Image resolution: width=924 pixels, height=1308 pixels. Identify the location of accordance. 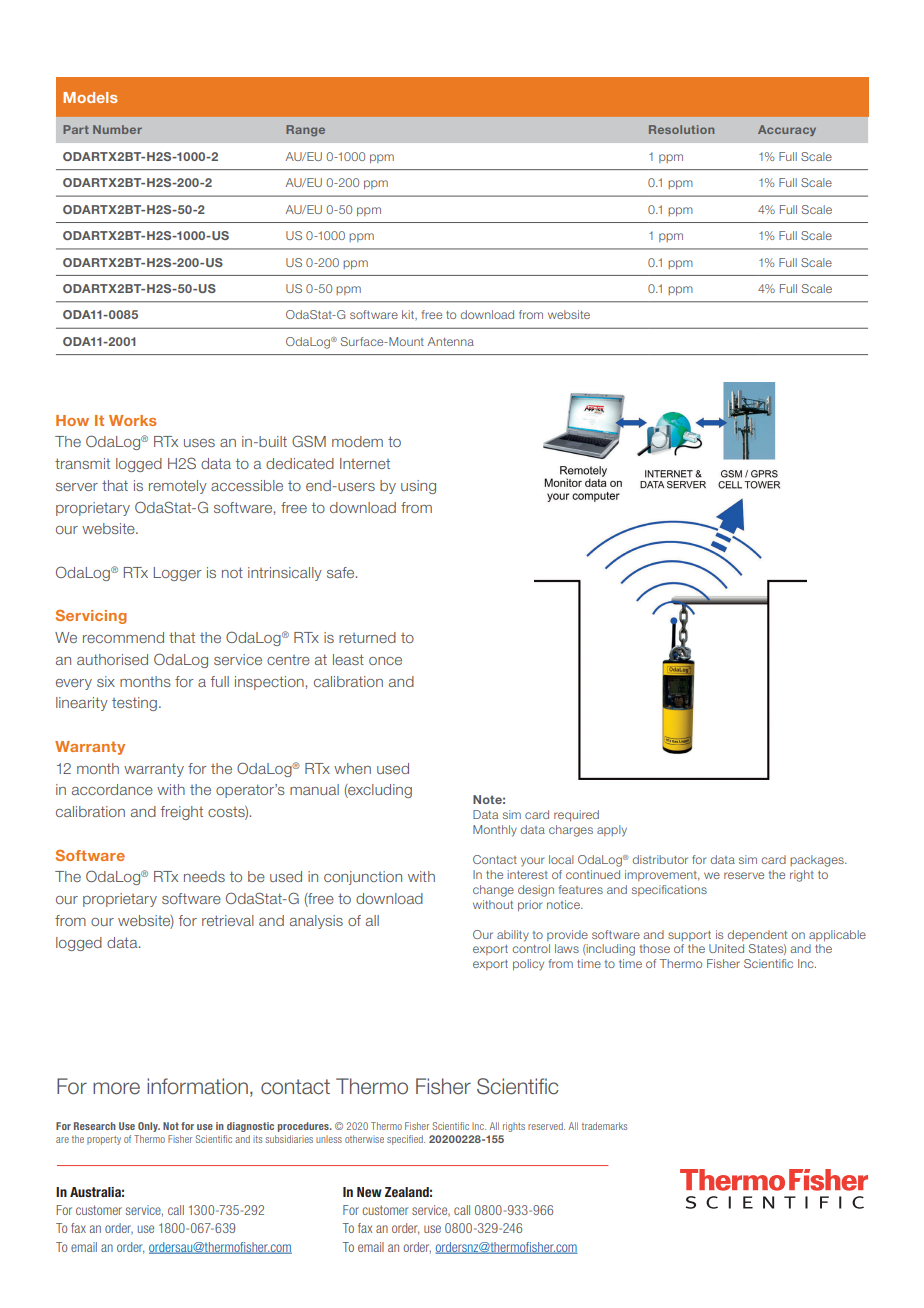
(112, 789).
